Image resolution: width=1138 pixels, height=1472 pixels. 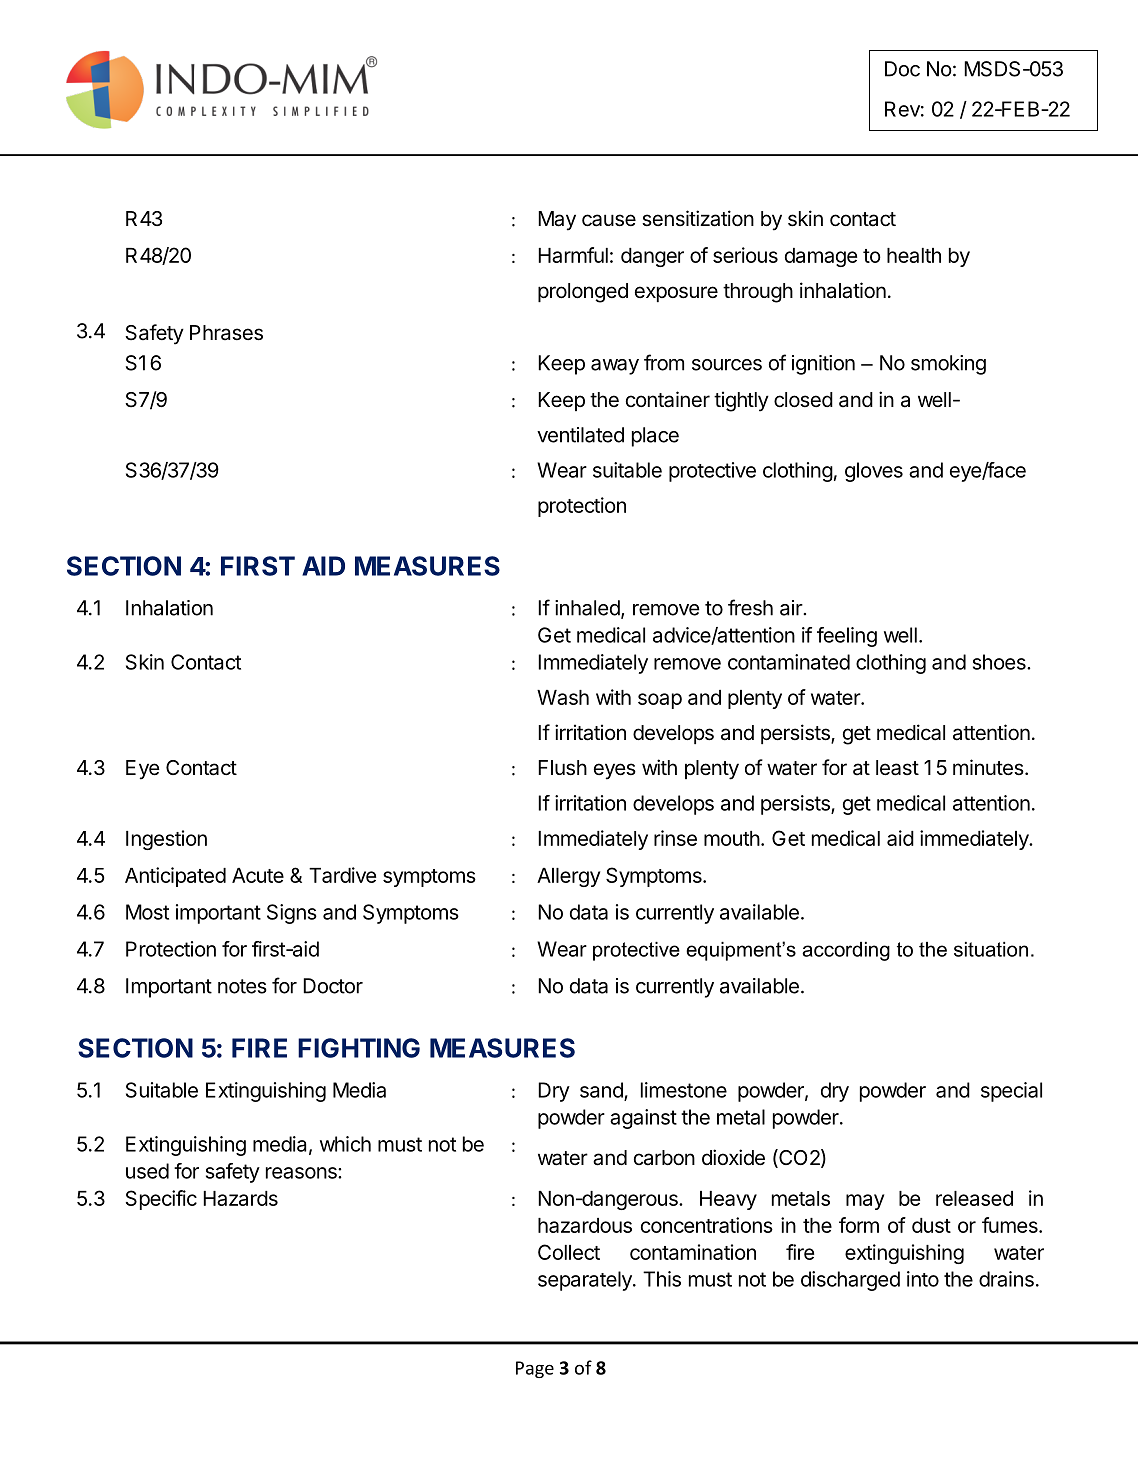 I want to click on Harmful, so click(x=573, y=255).
